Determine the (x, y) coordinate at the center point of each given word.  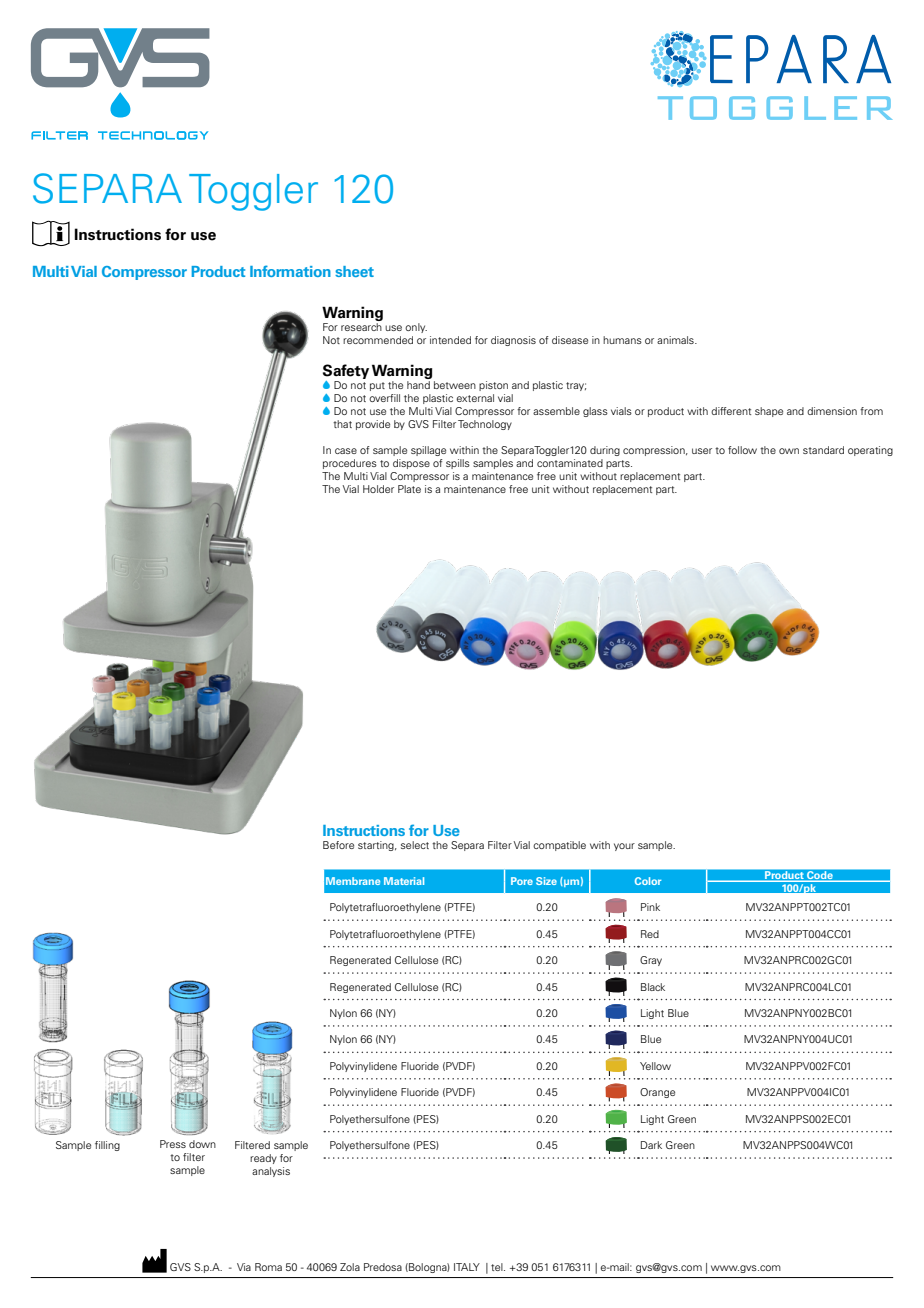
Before (338, 845)
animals (676, 340)
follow (742, 450)
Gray (651, 961)
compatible (559, 846)
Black (653, 987)
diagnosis (513, 341)
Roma (268, 1267)
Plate (409, 489)
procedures (350, 464)
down (202, 1144)
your (624, 847)
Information (290, 271)
